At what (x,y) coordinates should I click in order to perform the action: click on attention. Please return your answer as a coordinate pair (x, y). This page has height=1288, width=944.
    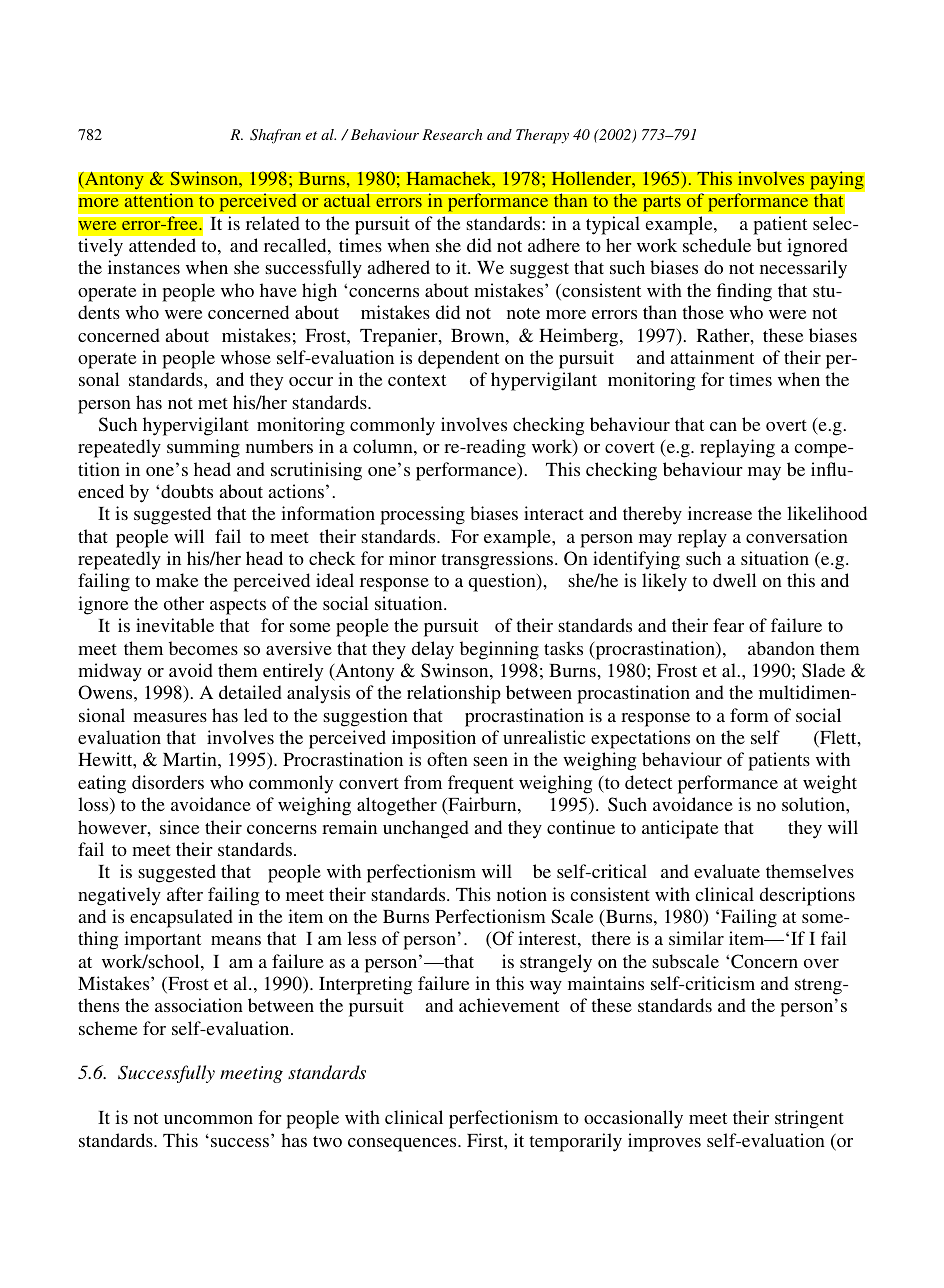
    Looking at the image, I should click on (159, 199).
